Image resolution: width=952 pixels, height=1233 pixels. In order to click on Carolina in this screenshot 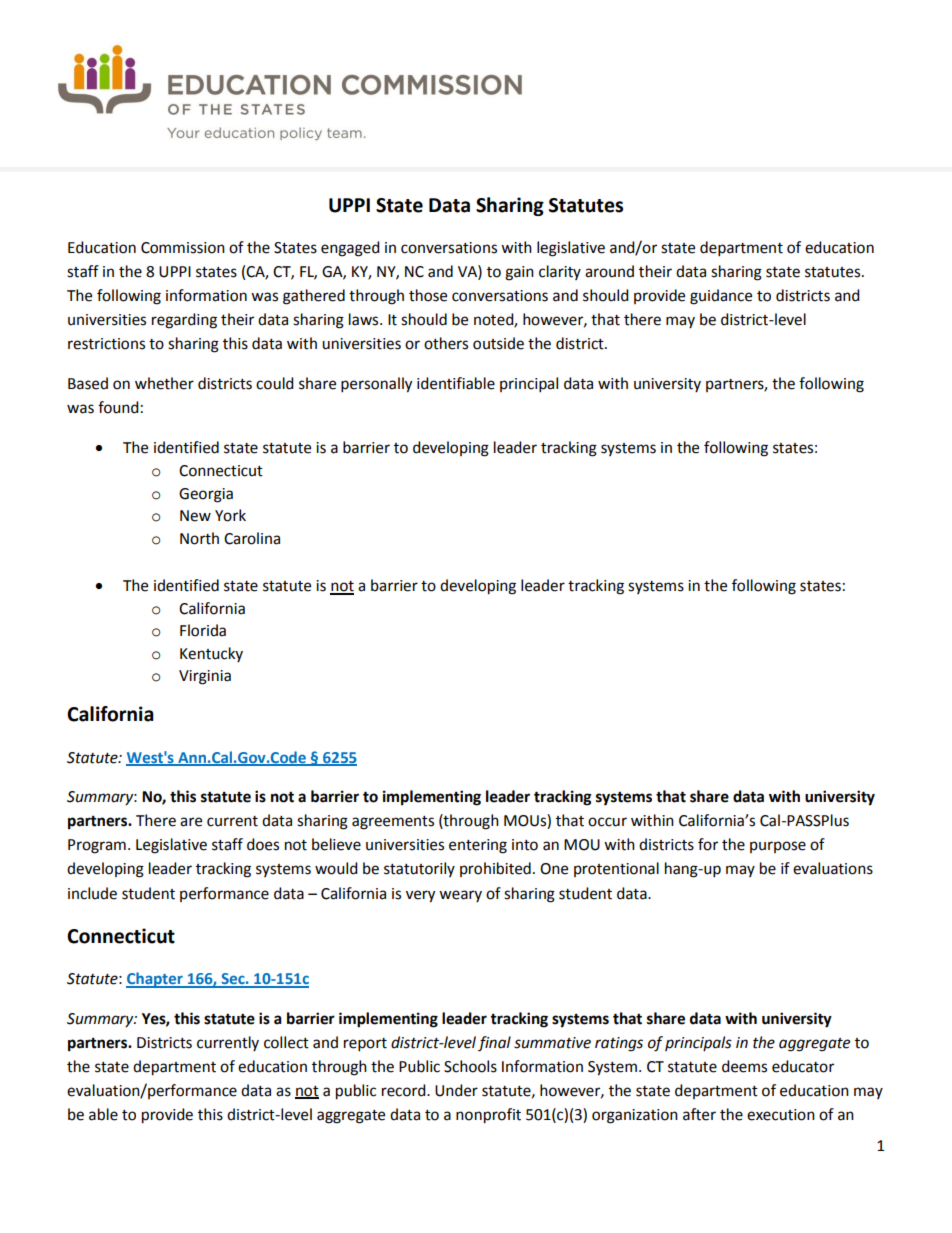, I will do `click(252, 538)`.
